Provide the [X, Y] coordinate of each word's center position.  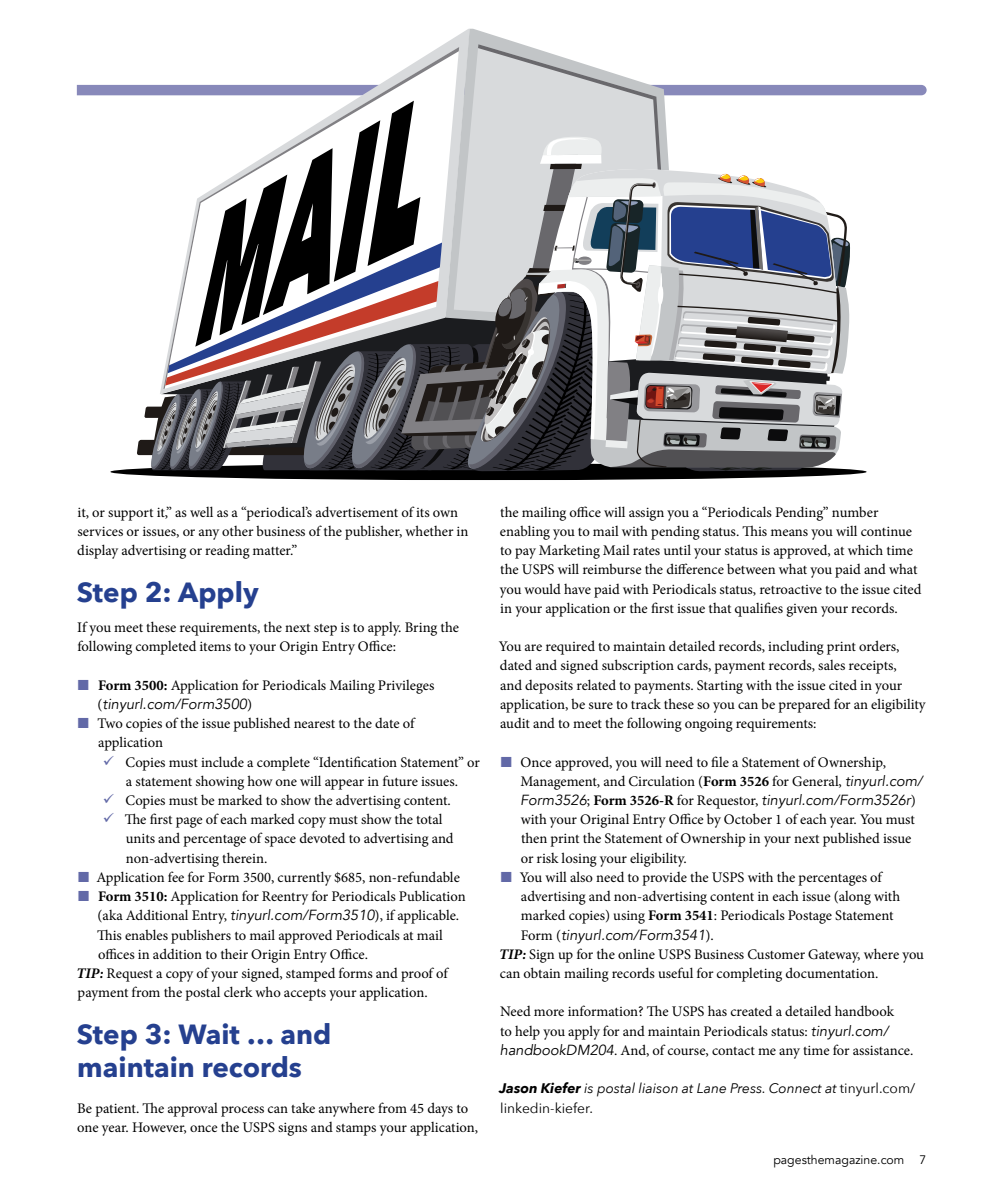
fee [176, 876]
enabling [525, 532]
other [238, 531]
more [549, 1012]
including [796, 647]
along [854, 898]
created [751, 1010]
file [720, 761]
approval [193, 1110]
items [215, 646]
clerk [238, 991]
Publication [432, 895]
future [400, 780]
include [222, 761]
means [789, 532]
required [570, 647]
